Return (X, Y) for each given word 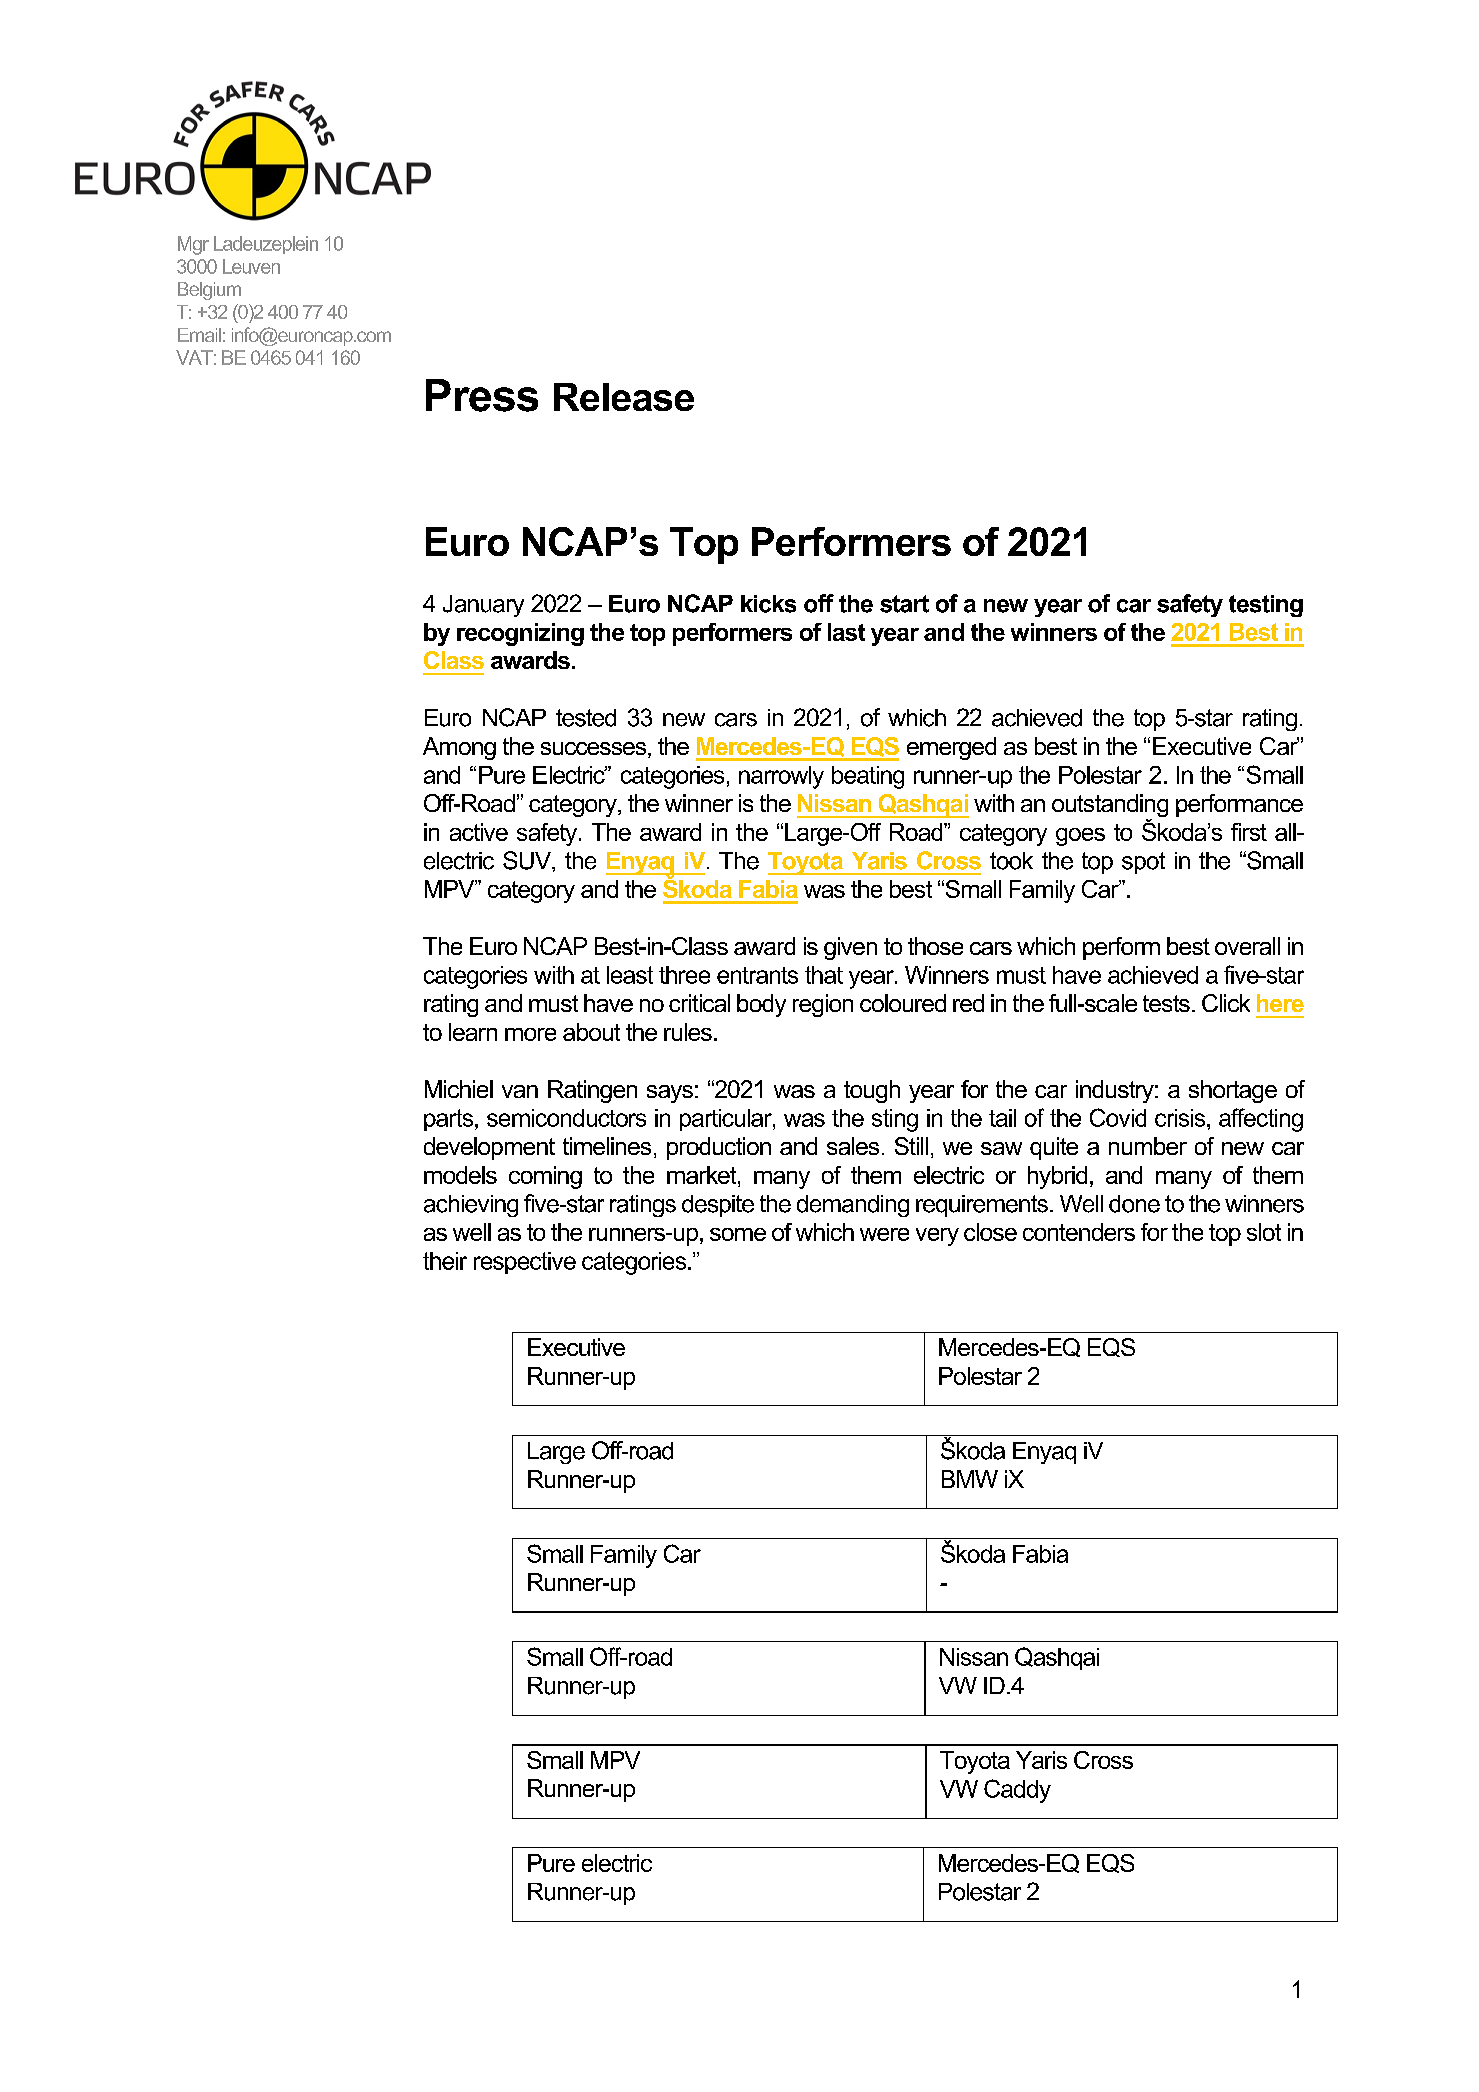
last (846, 632)
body (761, 1005)
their (445, 1261)
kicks (768, 604)
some (738, 1234)
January (483, 606)
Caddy (1017, 1791)
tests (1166, 1003)
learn (473, 1032)
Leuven (251, 266)
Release (624, 397)
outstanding (1110, 807)
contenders (1079, 1232)
